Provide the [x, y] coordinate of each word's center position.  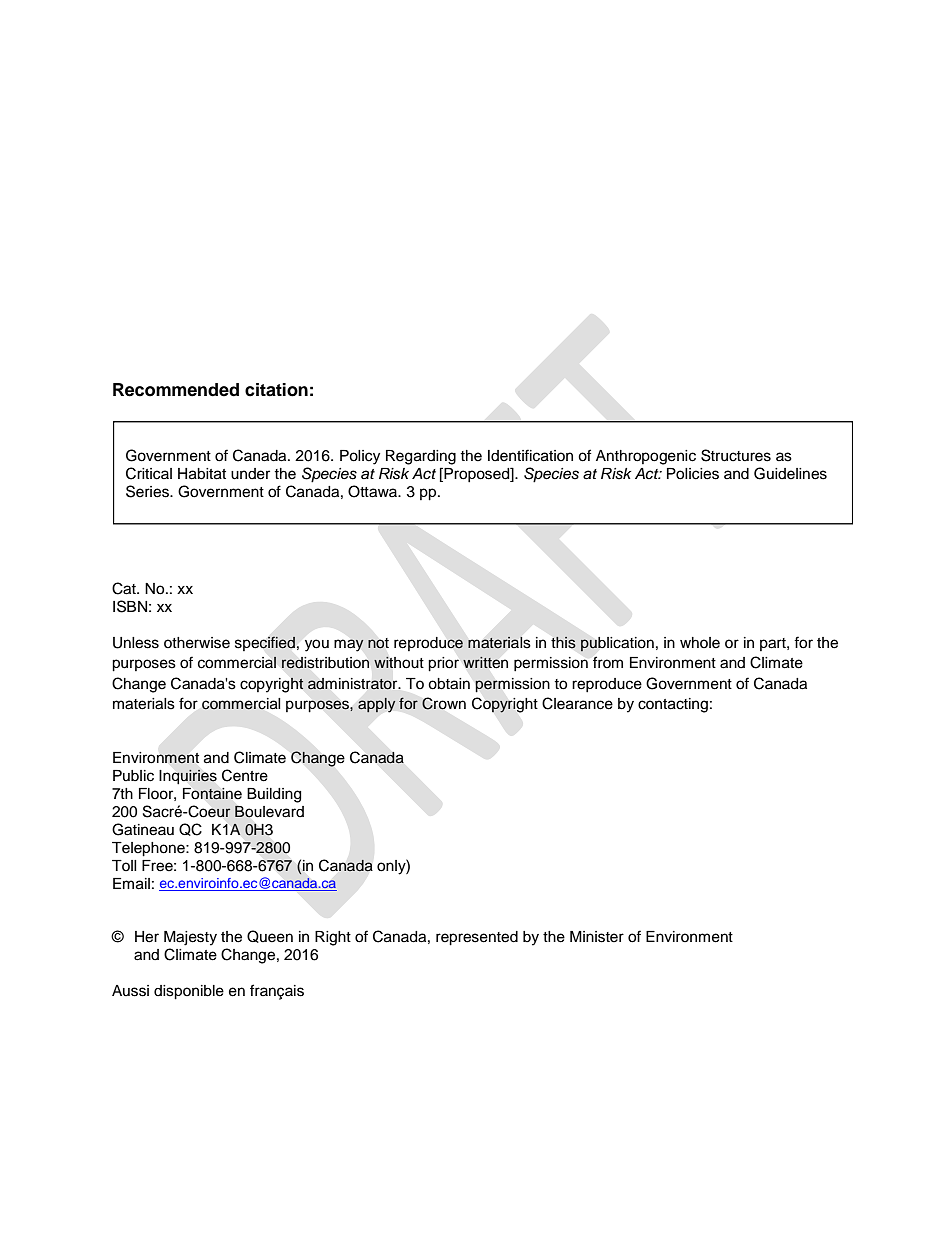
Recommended [176, 390]
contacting [673, 705]
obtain [449, 684]
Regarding [421, 457]
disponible [189, 992]
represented [477, 938]
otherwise [197, 643]
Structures [736, 455]
